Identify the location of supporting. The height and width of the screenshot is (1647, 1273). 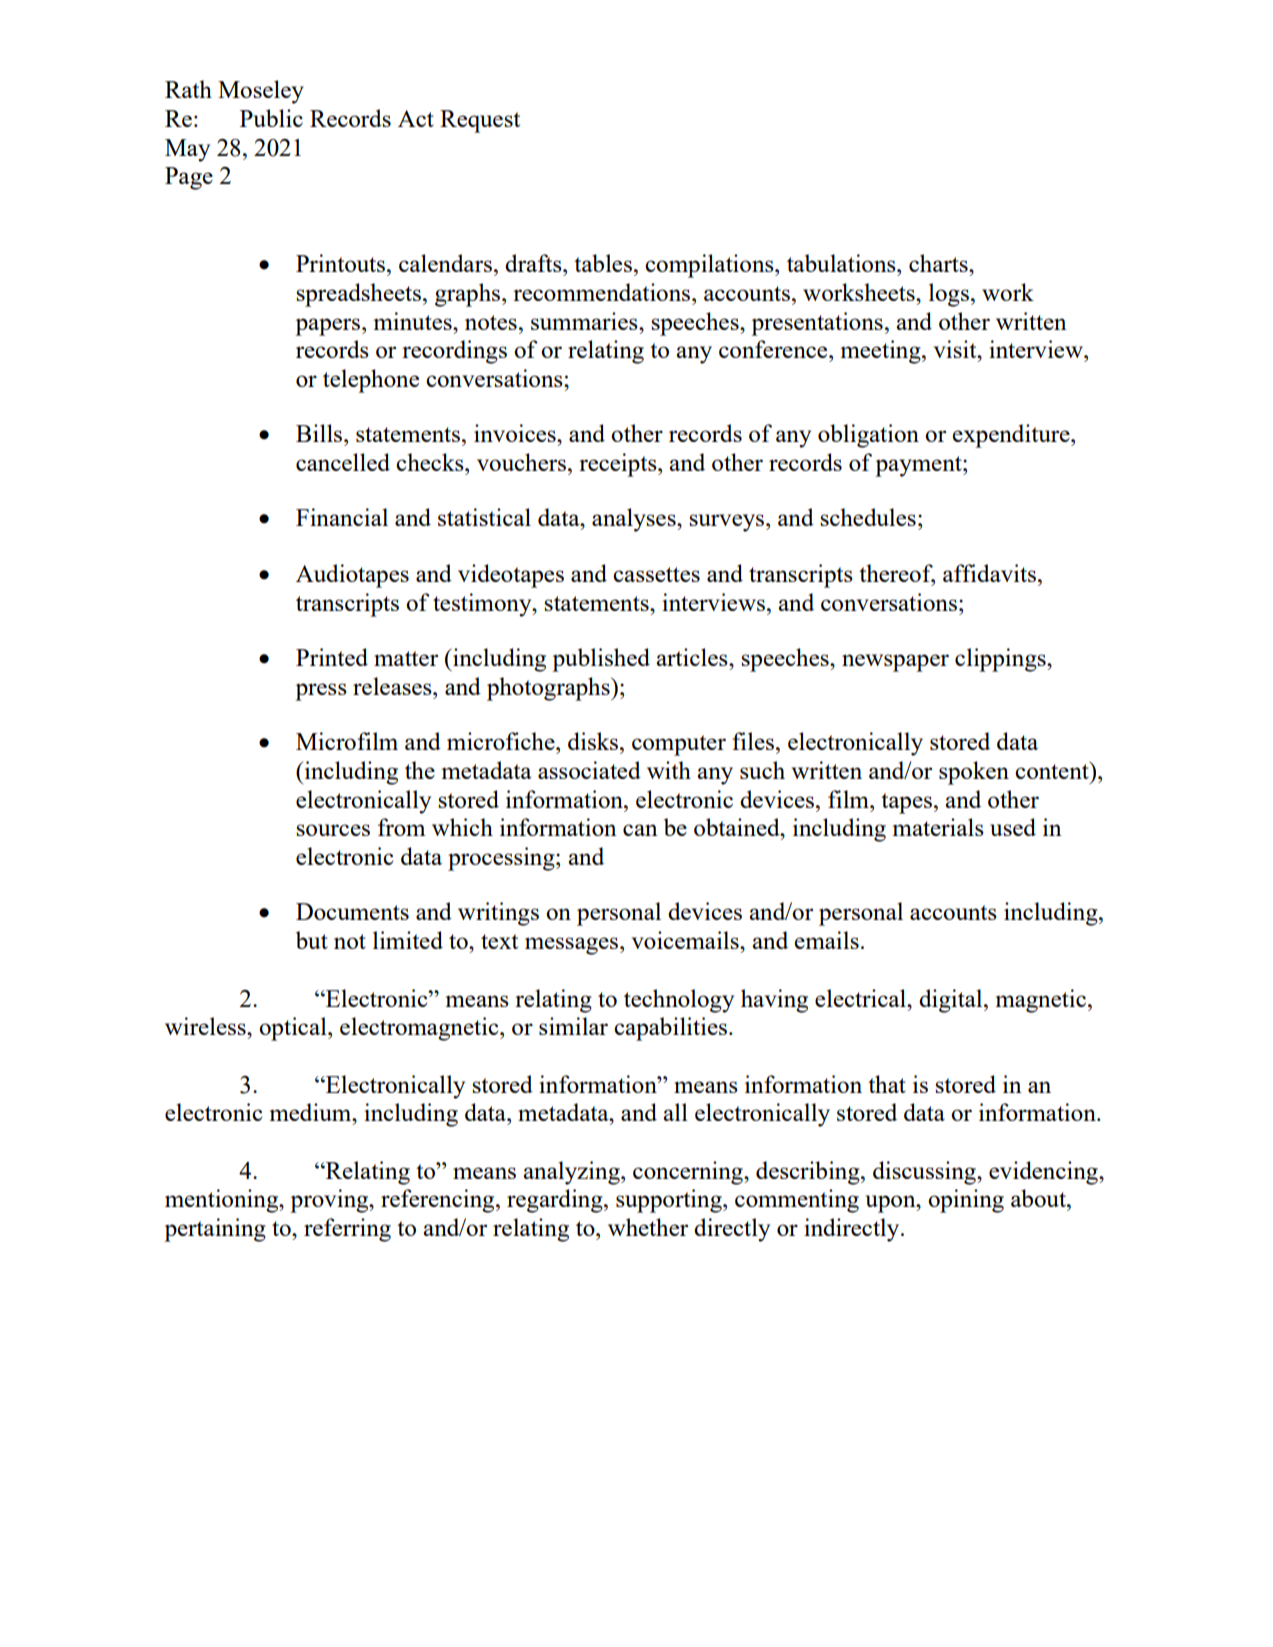
(670, 1201).
